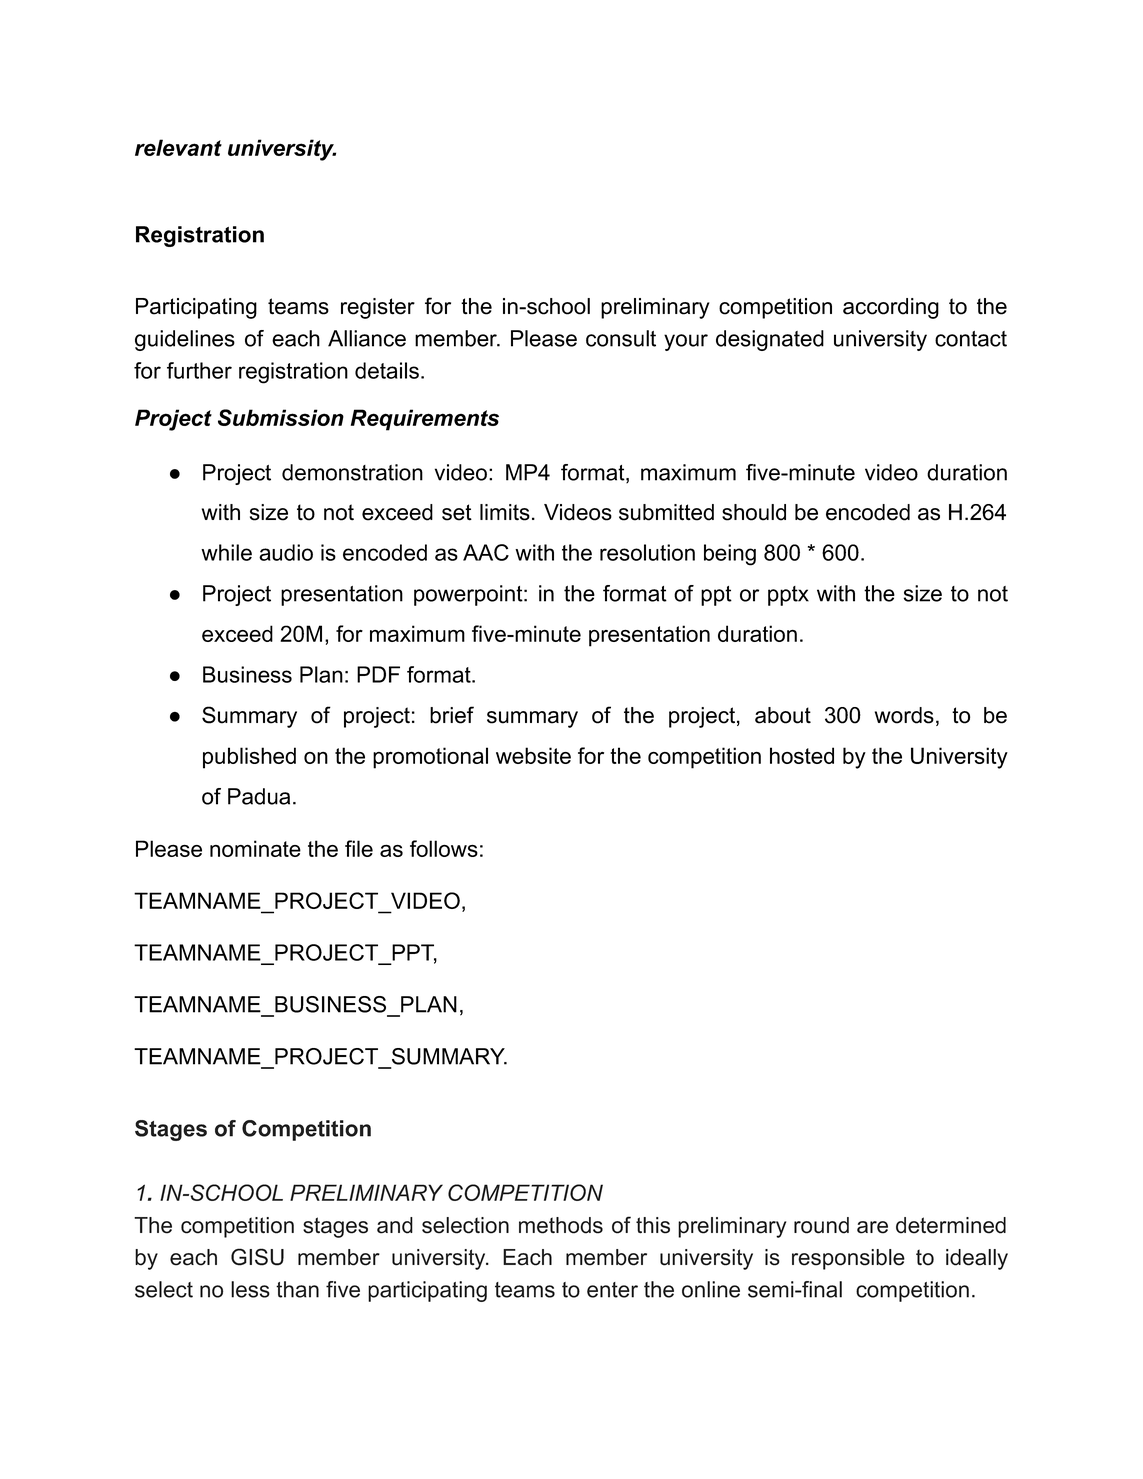 This page has height=1479, width=1143. I want to click on responsible, so click(848, 1259).
